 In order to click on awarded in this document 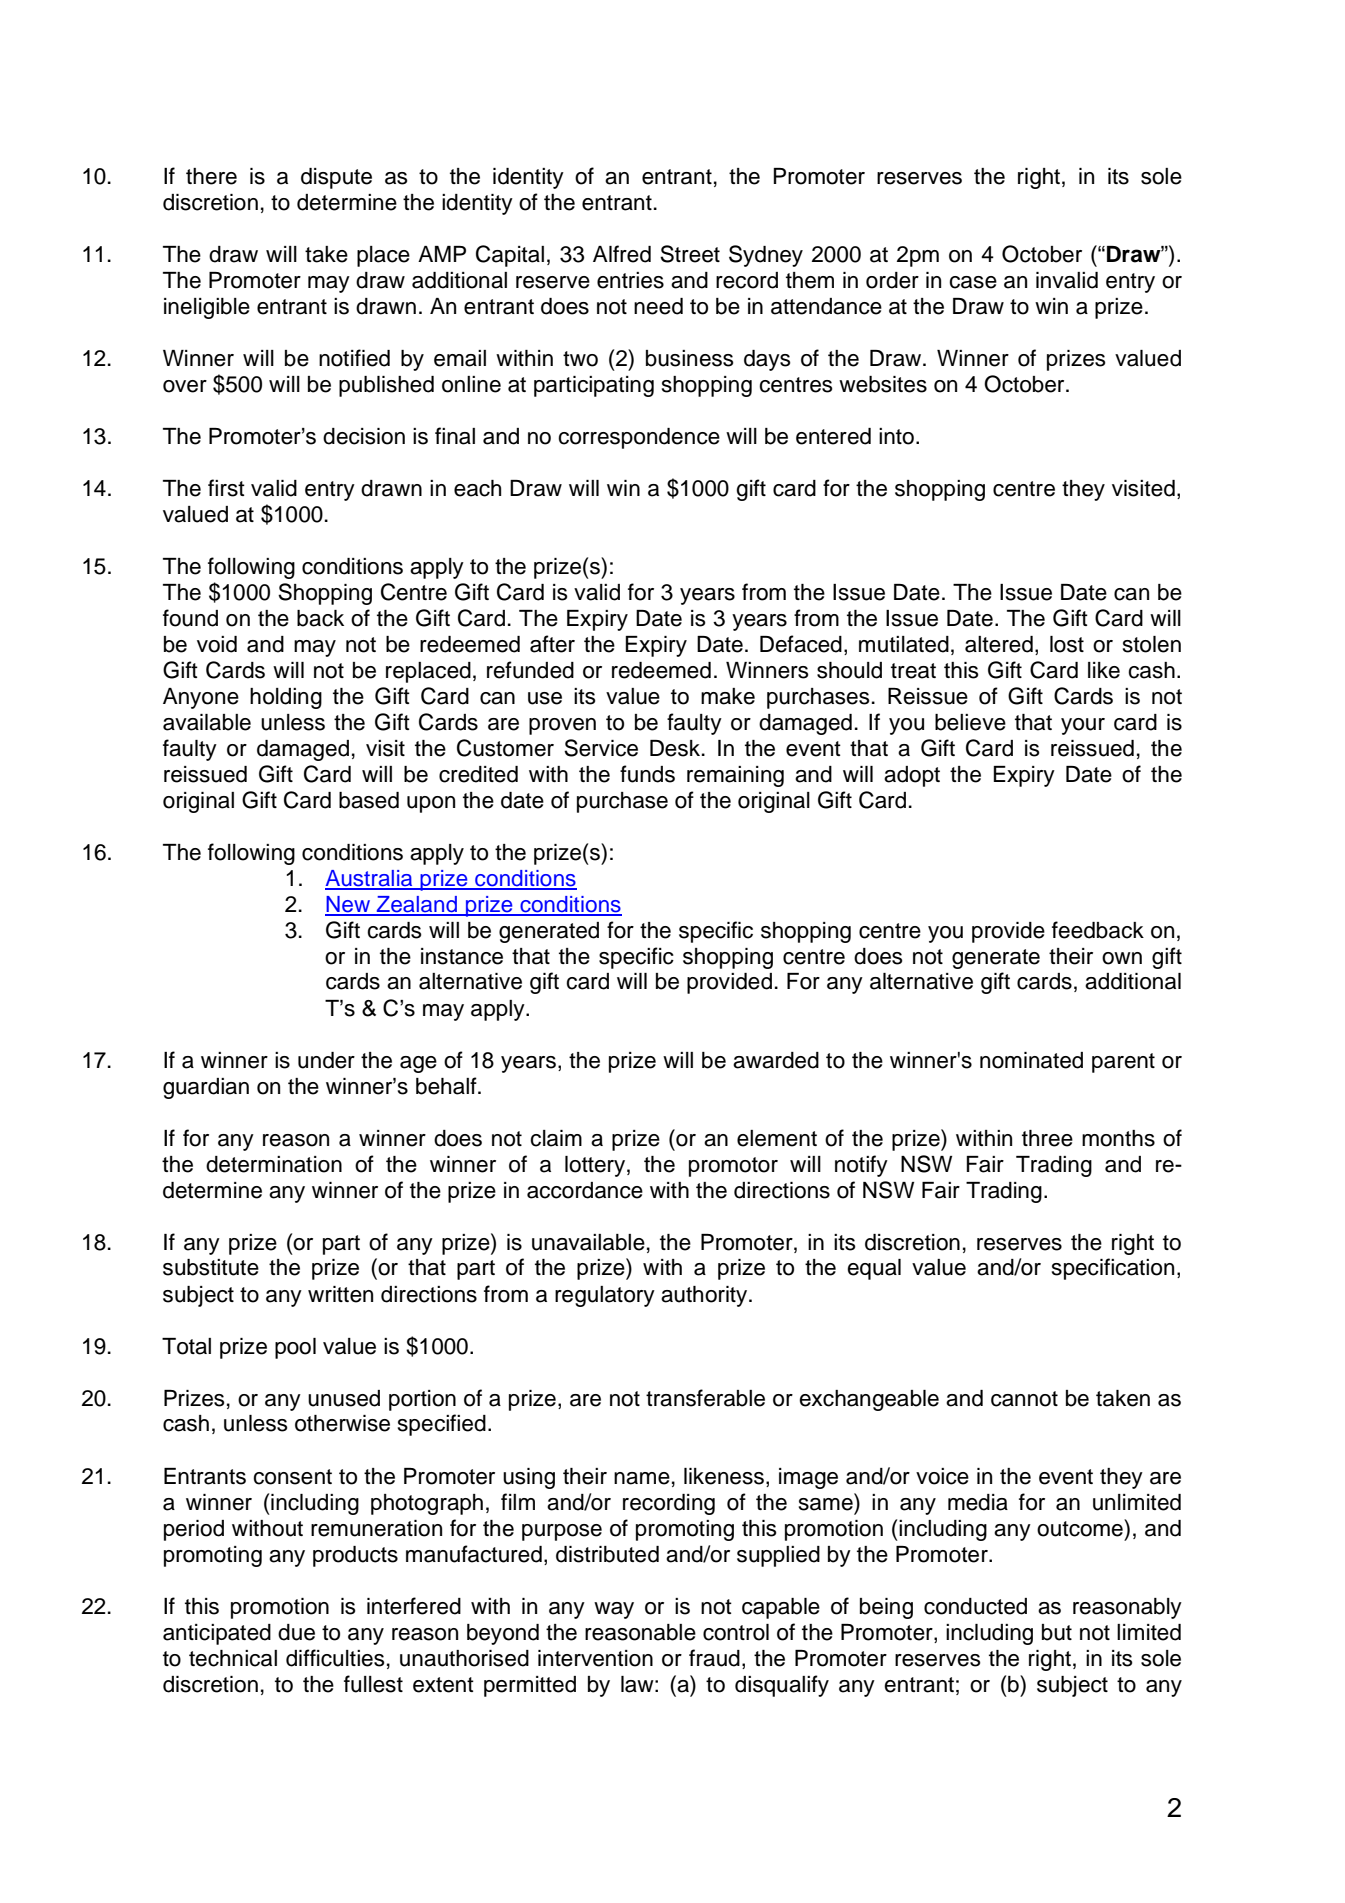, I will do `click(776, 1060)`.
